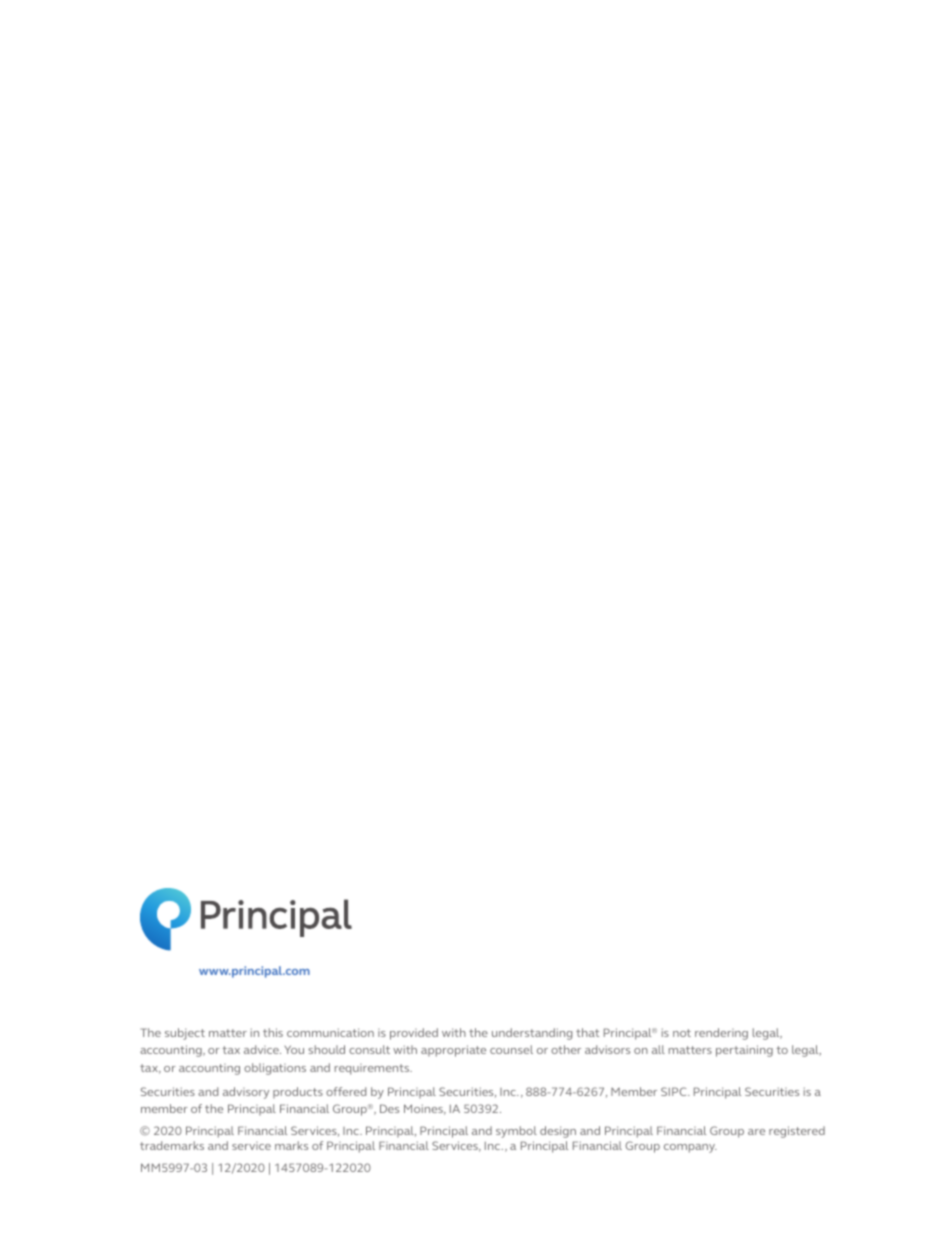 This screenshot has width=952, height=1233. I want to click on this, so click(273, 1032).
